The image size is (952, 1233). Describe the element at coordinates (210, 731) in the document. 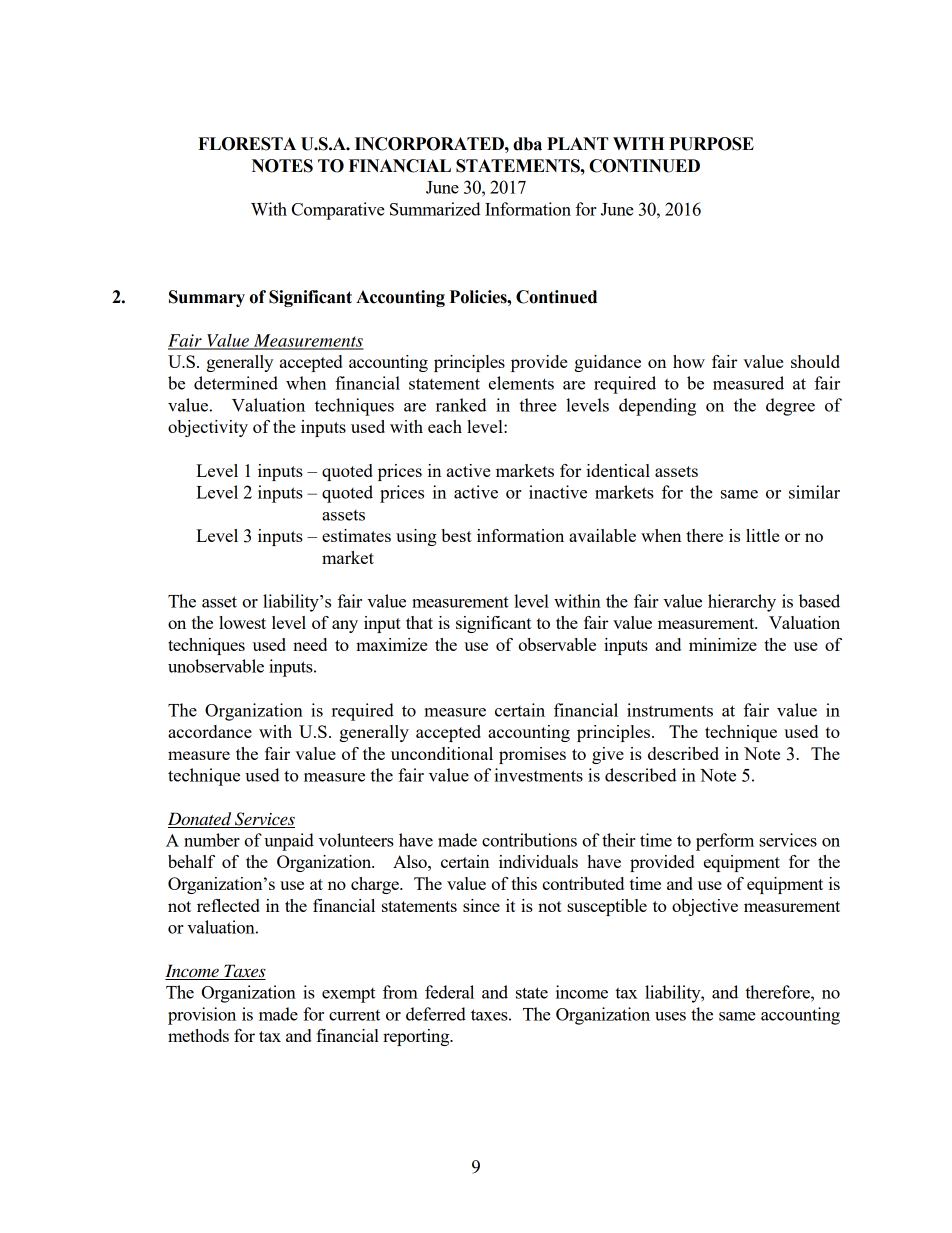

I see `accordance` at that location.
